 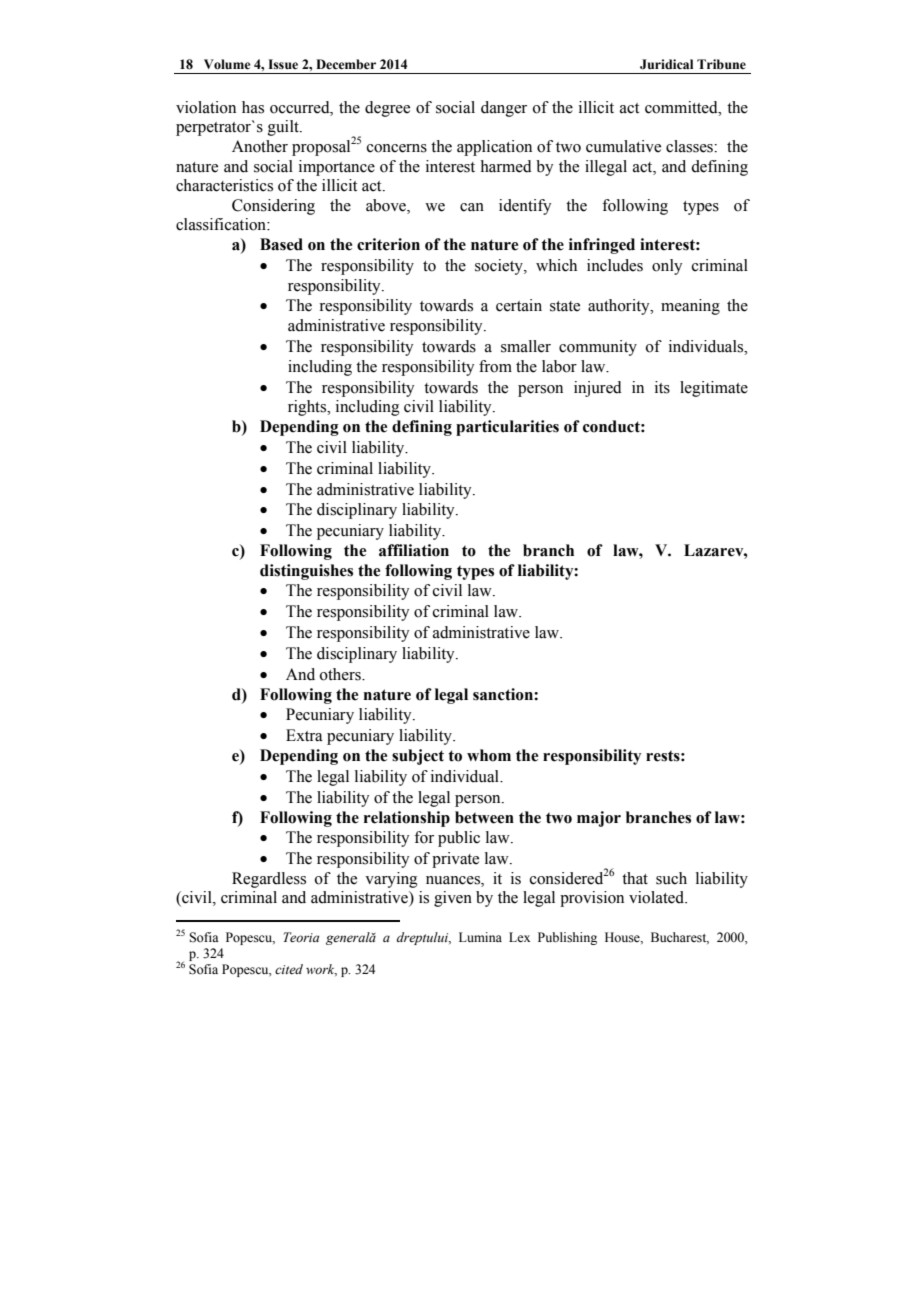 What do you see at coordinates (306, 572) in the screenshot?
I see `distinguishes` at bounding box center [306, 572].
